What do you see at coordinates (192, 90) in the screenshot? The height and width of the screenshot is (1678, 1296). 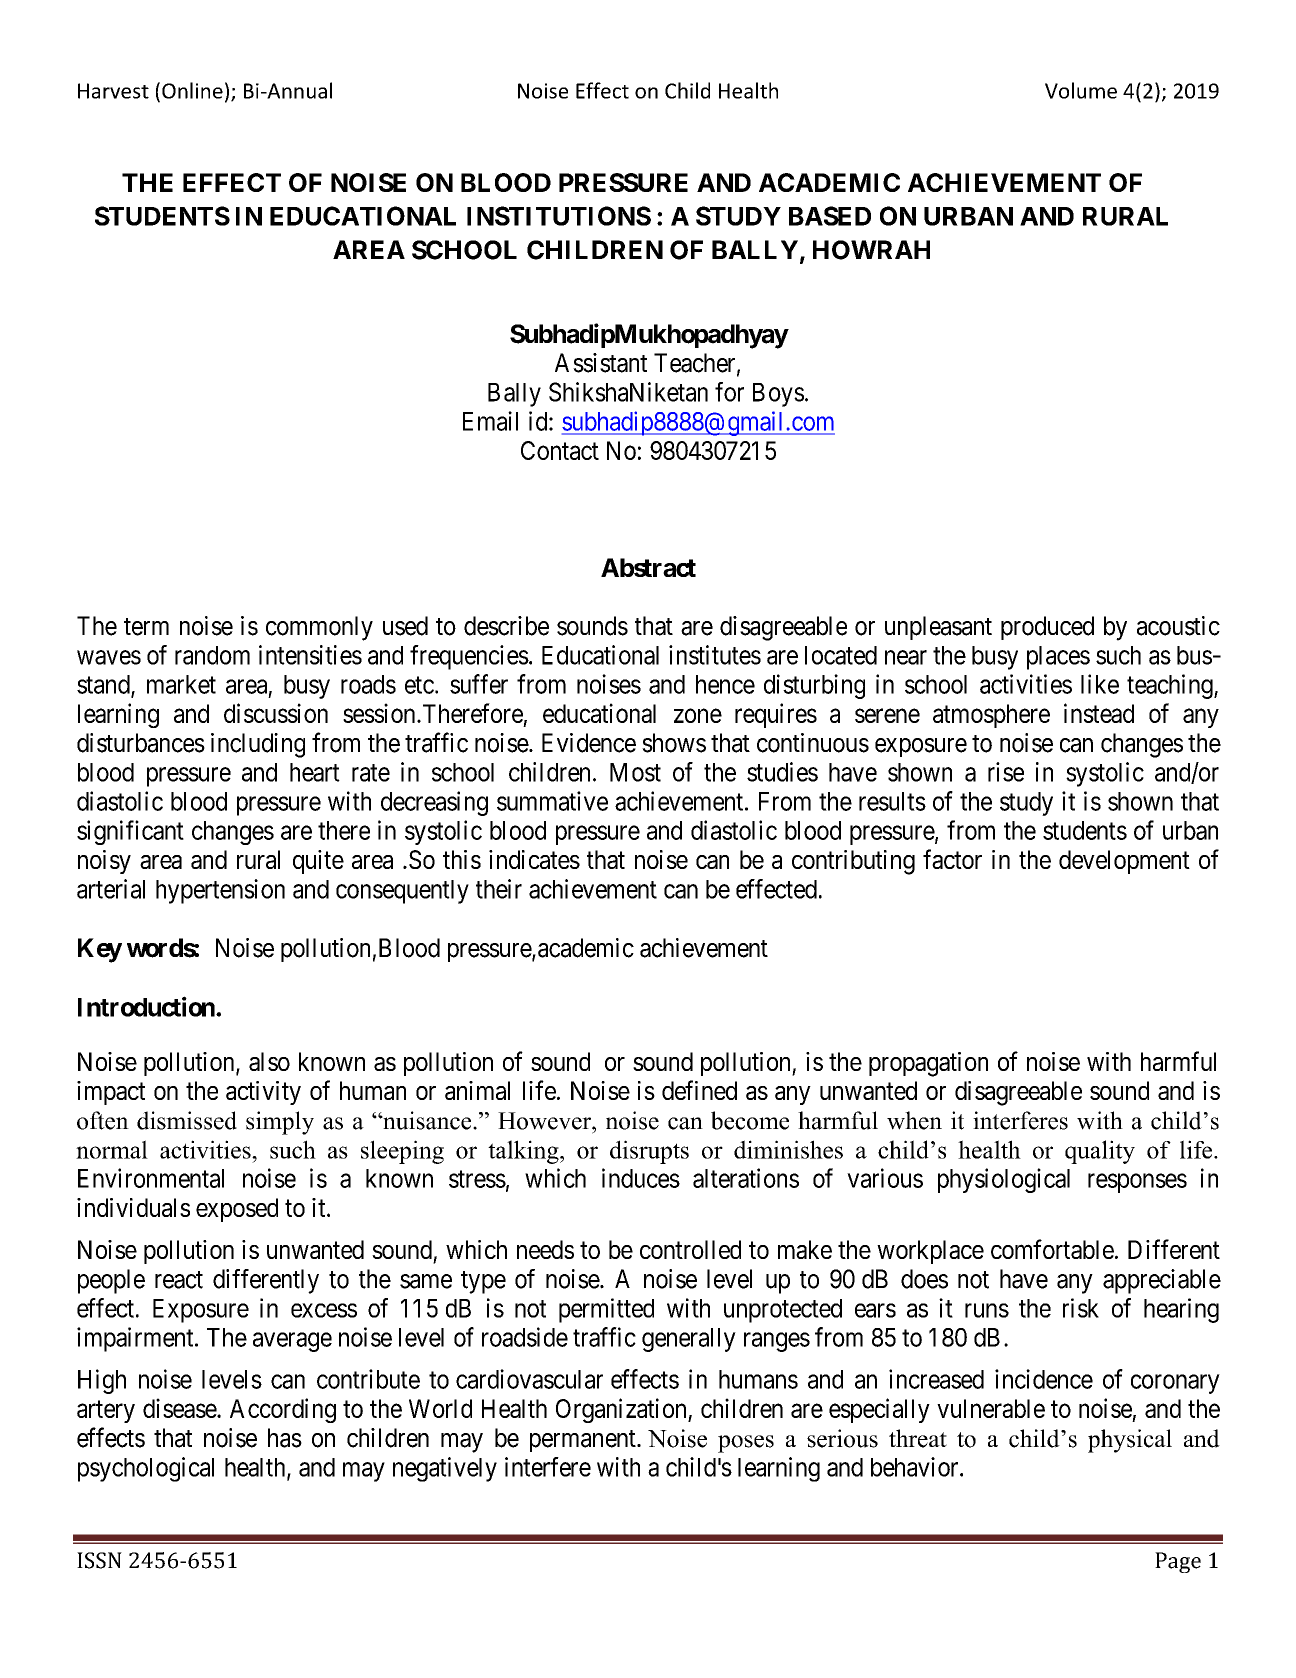 I see `Online` at bounding box center [192, 90].
